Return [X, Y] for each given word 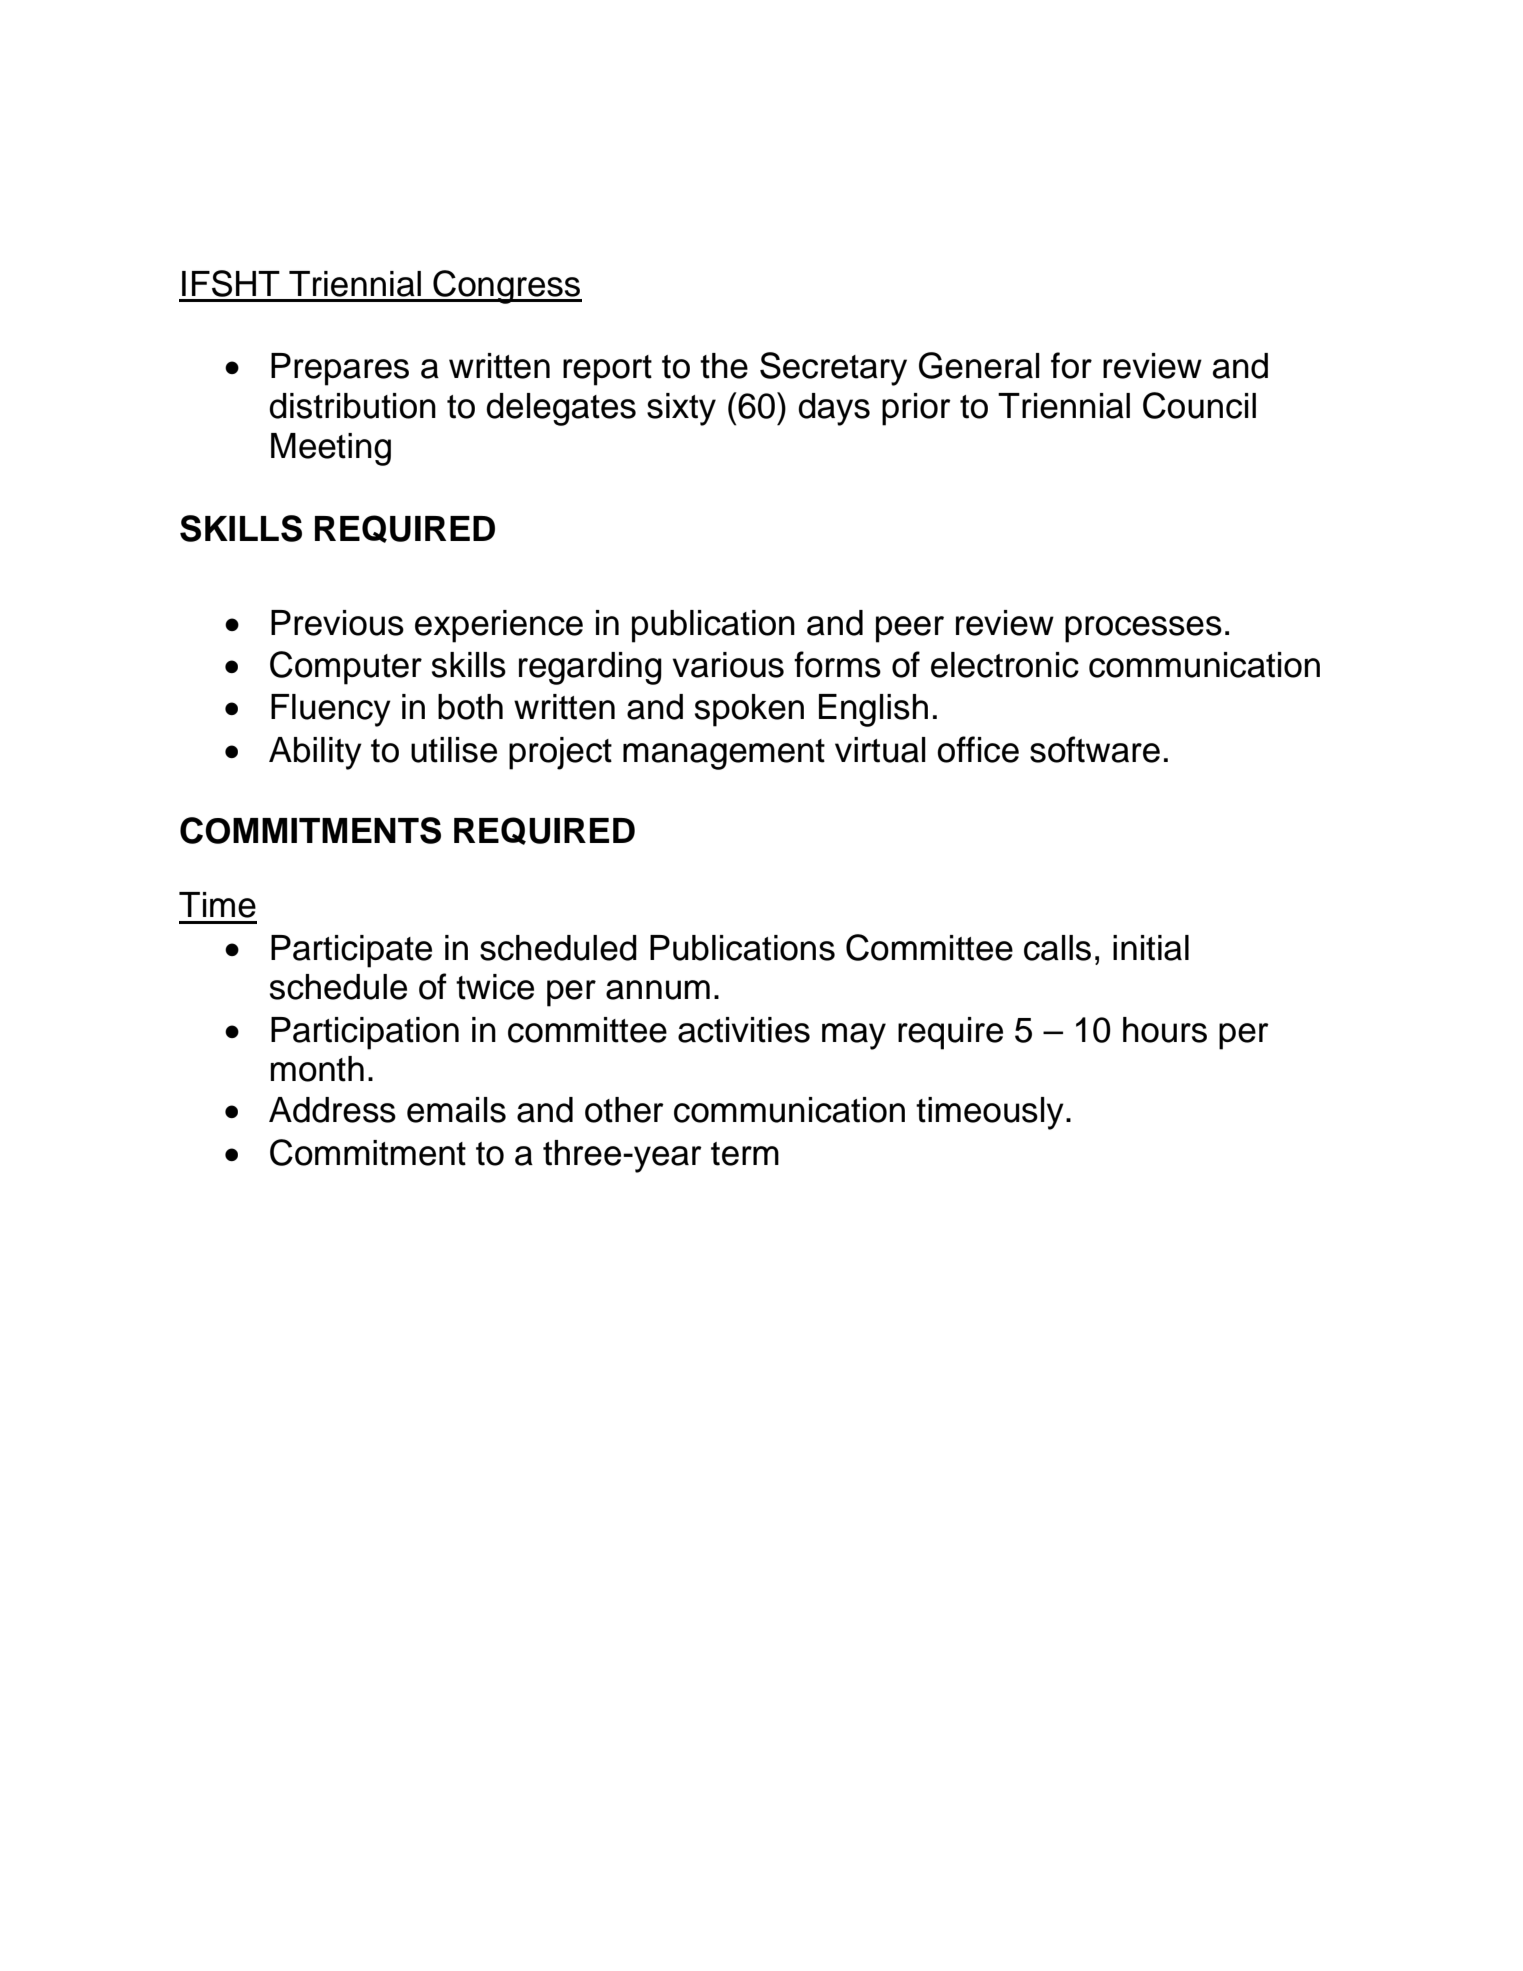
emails [456, 1110]
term [745, 1154]
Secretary [833, 369]
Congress [506, 287]
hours [1165, 1030]
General [979, 365]
